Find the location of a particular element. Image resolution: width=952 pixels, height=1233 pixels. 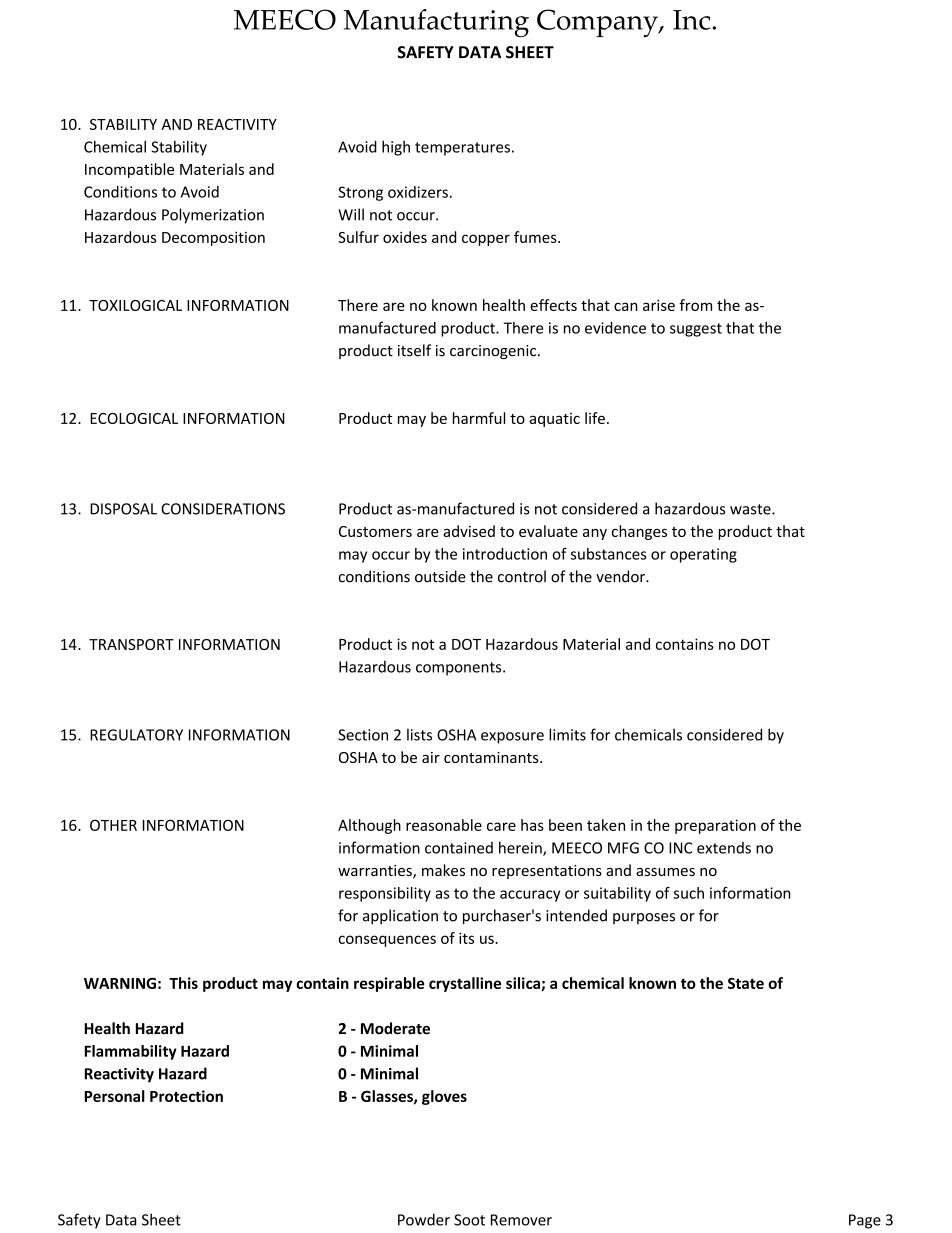

Page is located at coordinates (865, 1221).
